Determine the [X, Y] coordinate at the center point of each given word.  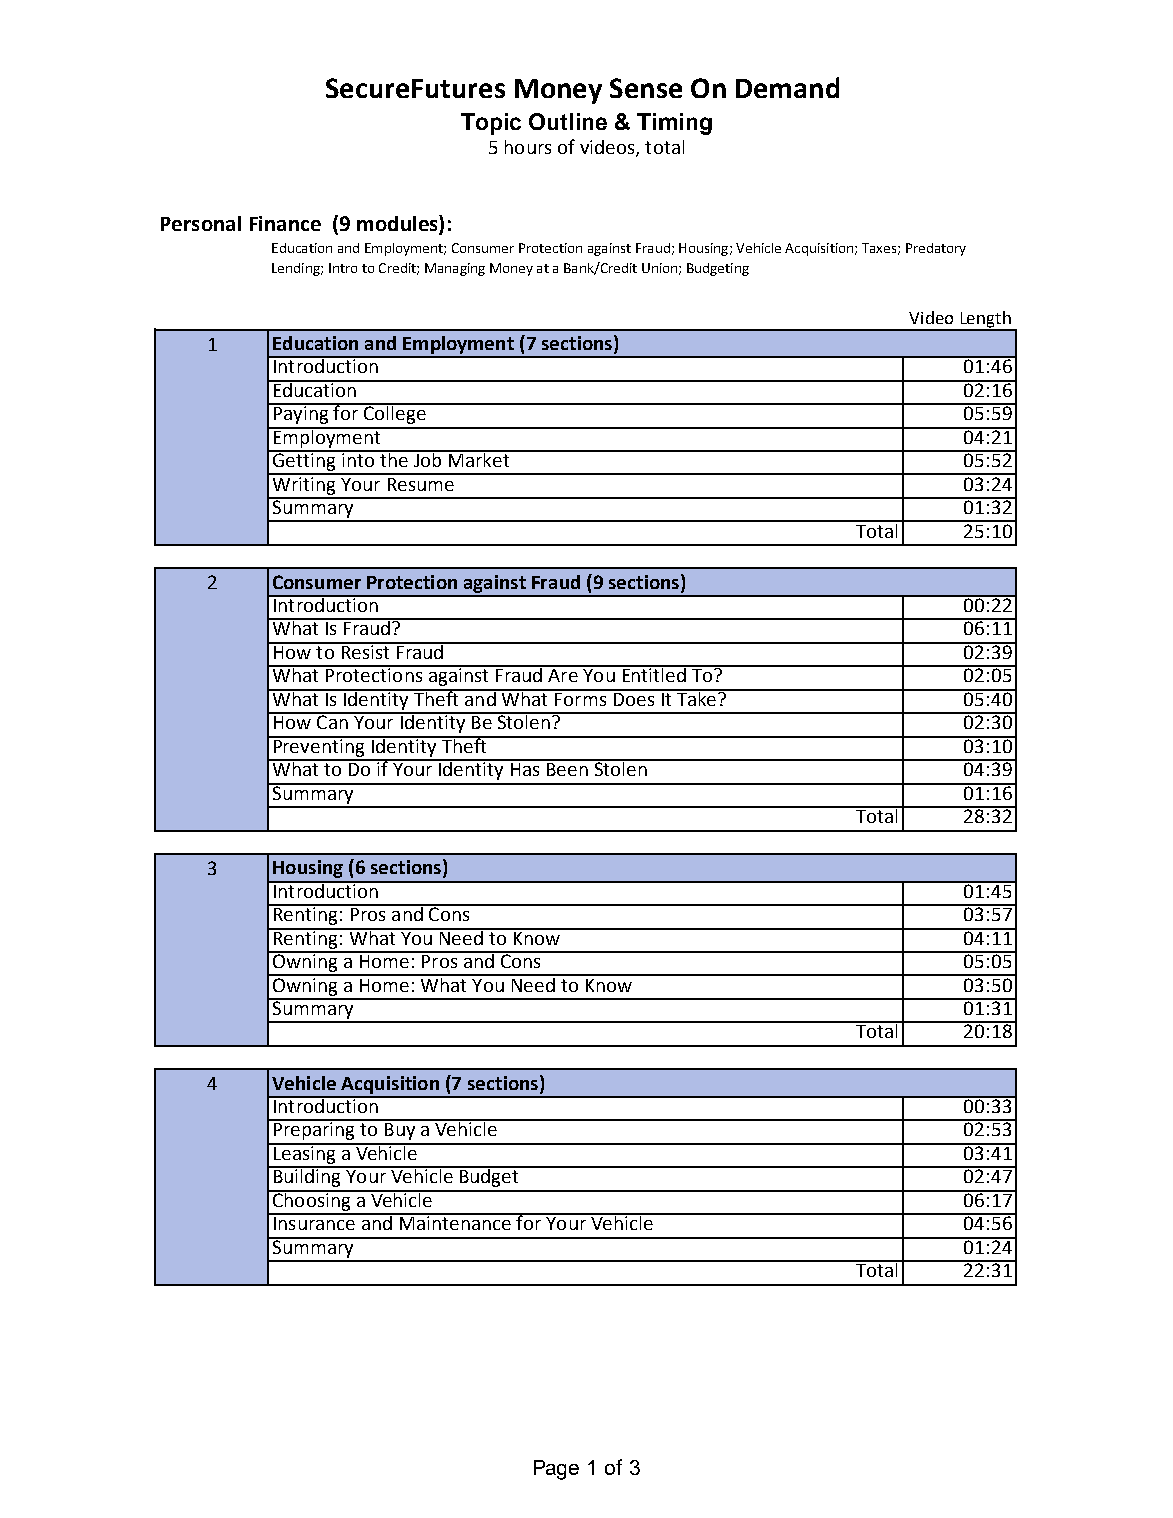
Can [332, 721]
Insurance [314, 1222]
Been [567, 768]
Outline [568, 121]
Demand [787, 87]
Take [697, 697]
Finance [285, 223]
